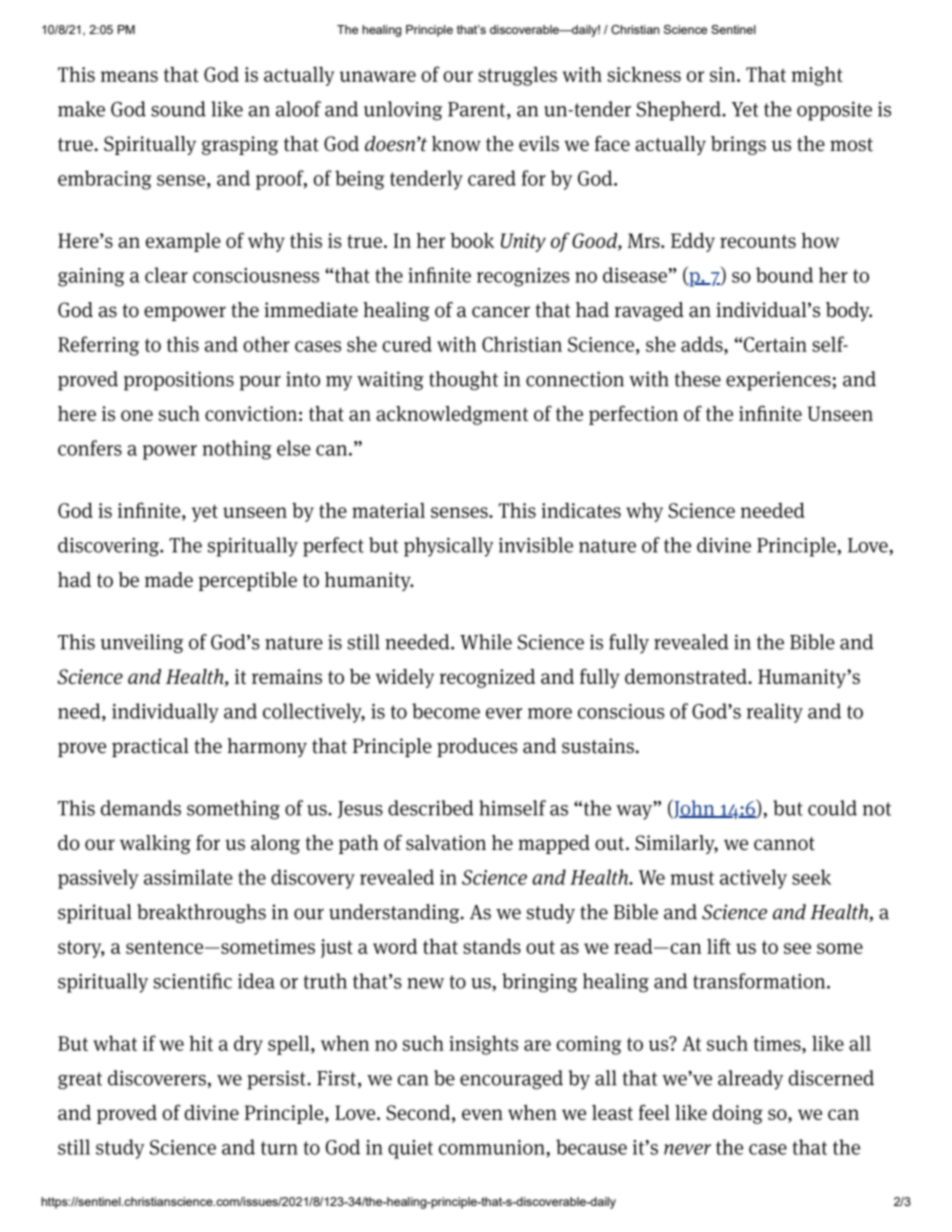 The height and width of the screenshot is (1232, 952). I want to click on even, so click(482, 1114).
